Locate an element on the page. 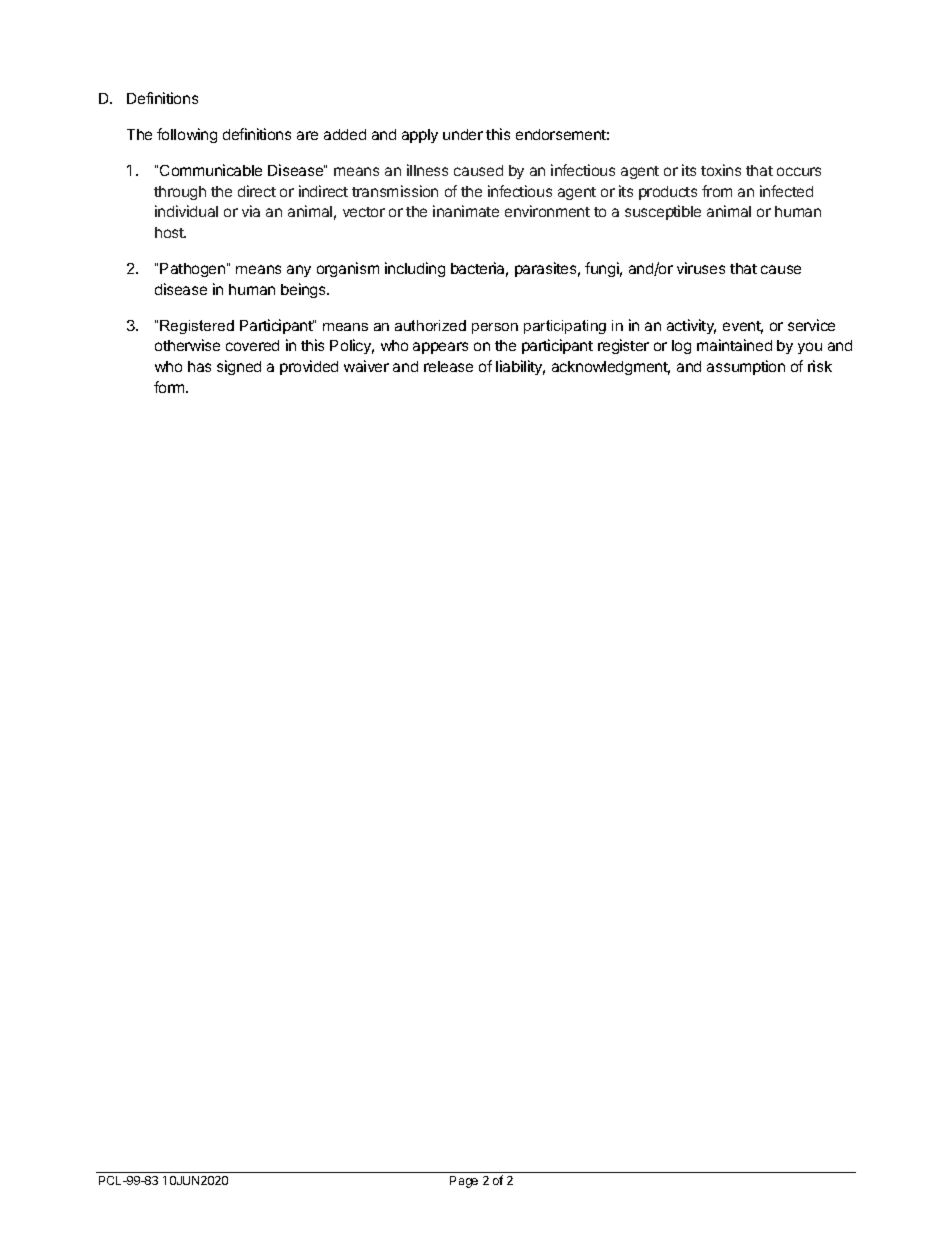 This image has height=1233, width=952. waiver is located at coordinates (366, 366).
